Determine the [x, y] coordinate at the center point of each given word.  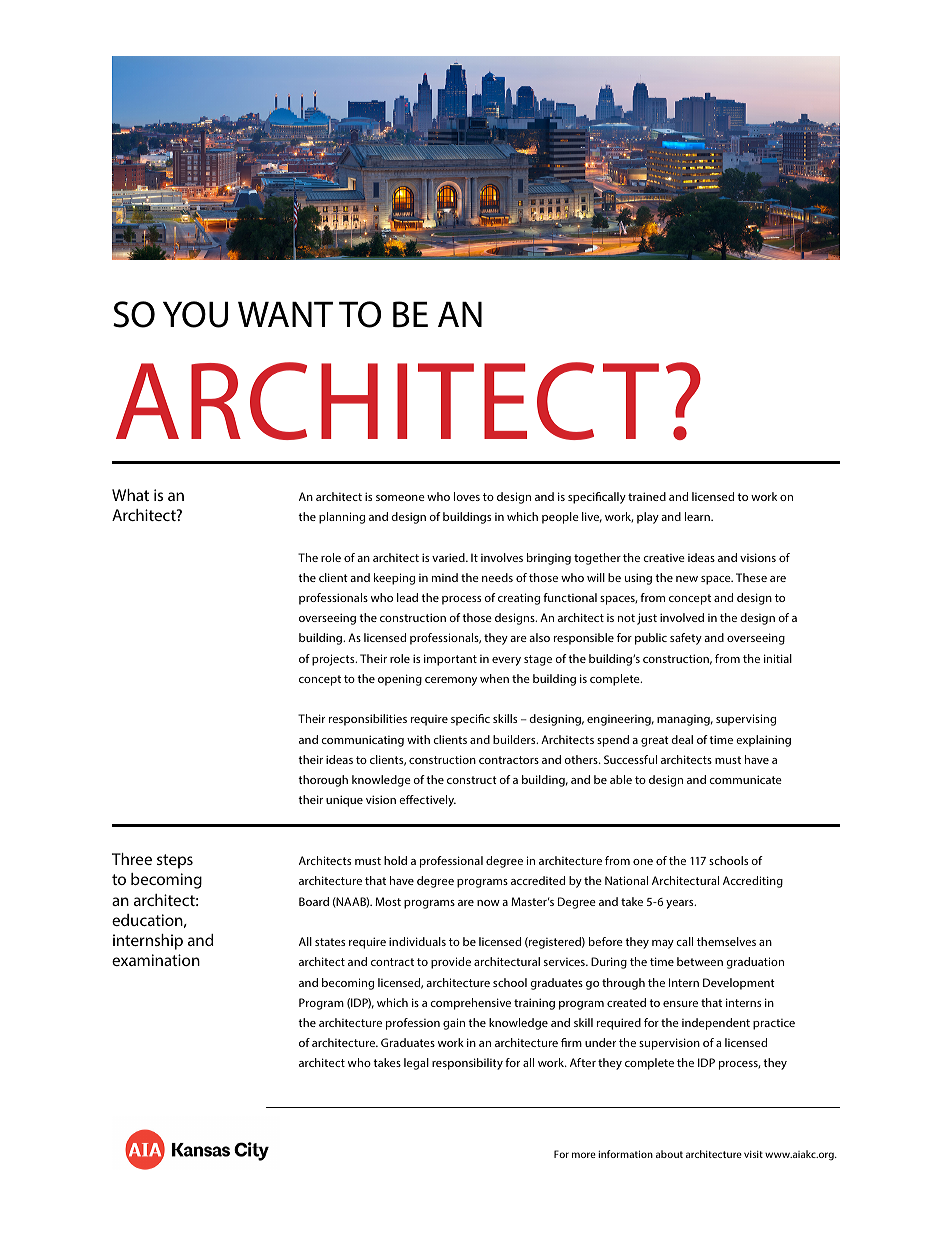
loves [467, 496]
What [130, 495]
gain [454, 1024]
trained [647, 496]
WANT [285, 314]
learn [698, 516]
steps [175, 861]
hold [395, 860]
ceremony [451, 681]
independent [716, 1024]
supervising [746, 720]
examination [156, 960]
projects [334, 660]
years [681, 904]
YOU [195, 314]
